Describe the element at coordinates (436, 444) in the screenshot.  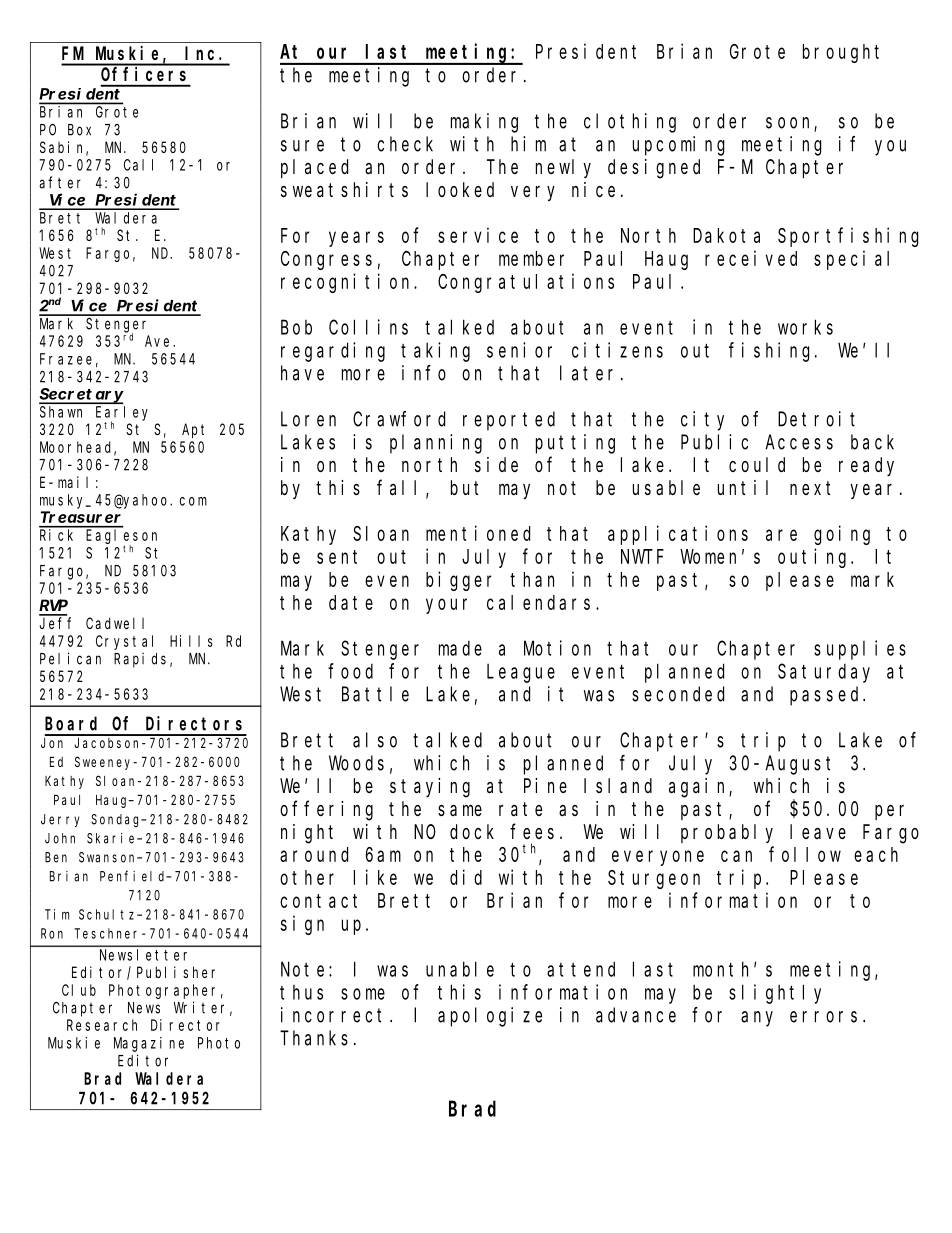
I see `planning` at that location.
